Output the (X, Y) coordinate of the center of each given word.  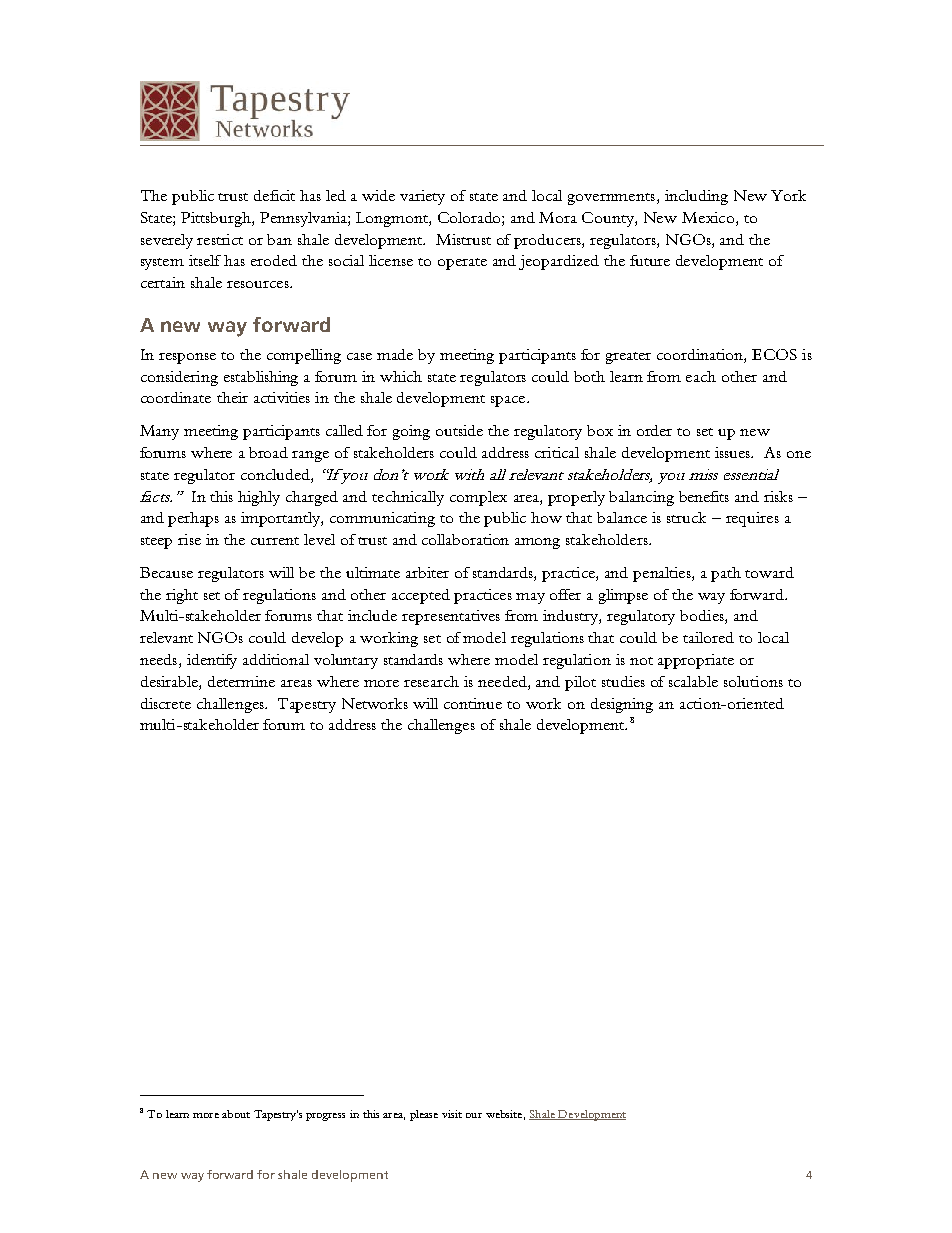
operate (462, 264)
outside (459, 430)
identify (212, 661)
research (431, 681)
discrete (166, 703)
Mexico (708, 217)
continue (473, 703)
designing (622, 705)
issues (734, 452)
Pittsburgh (217, 219)
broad (268, 452)
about (236, 1114)
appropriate (696, 661)
